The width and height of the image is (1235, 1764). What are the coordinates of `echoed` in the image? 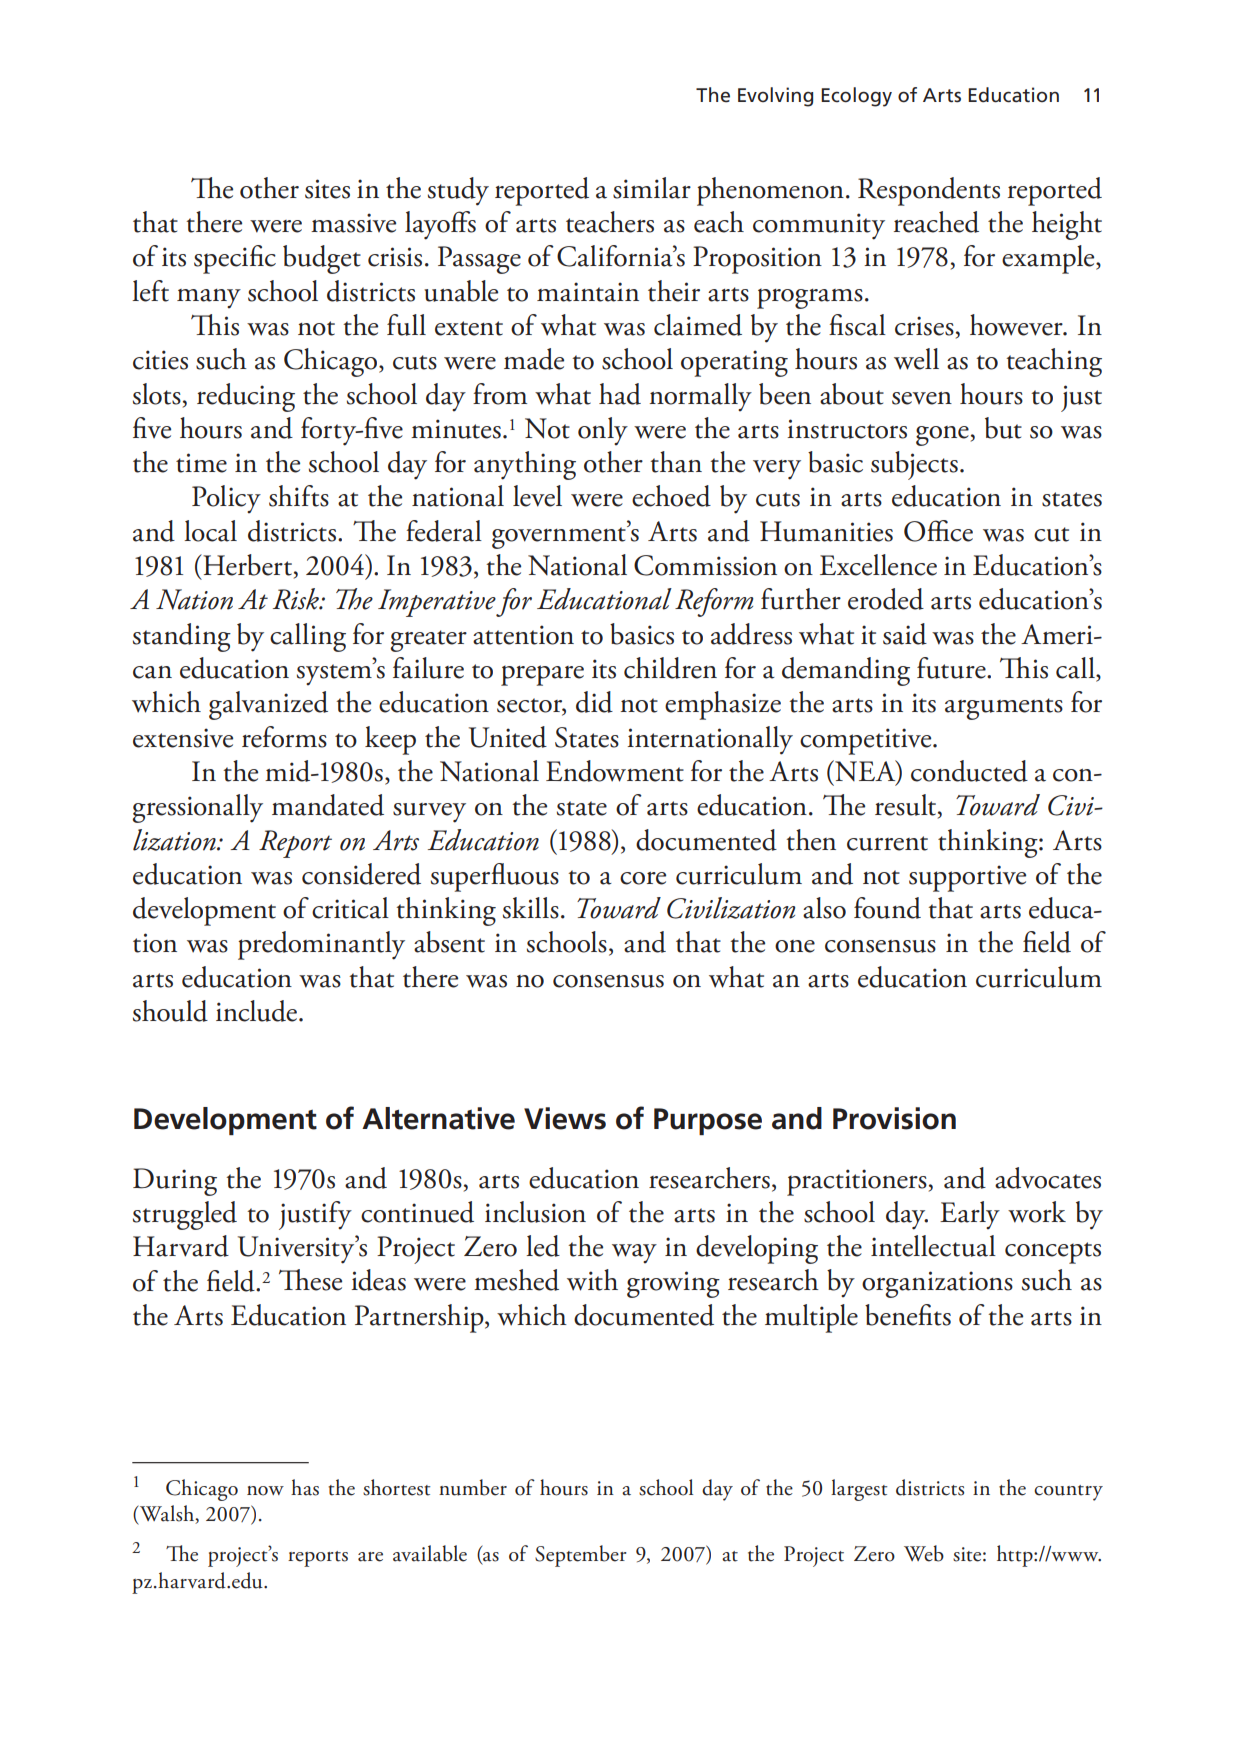 It's located at (671, 496).
